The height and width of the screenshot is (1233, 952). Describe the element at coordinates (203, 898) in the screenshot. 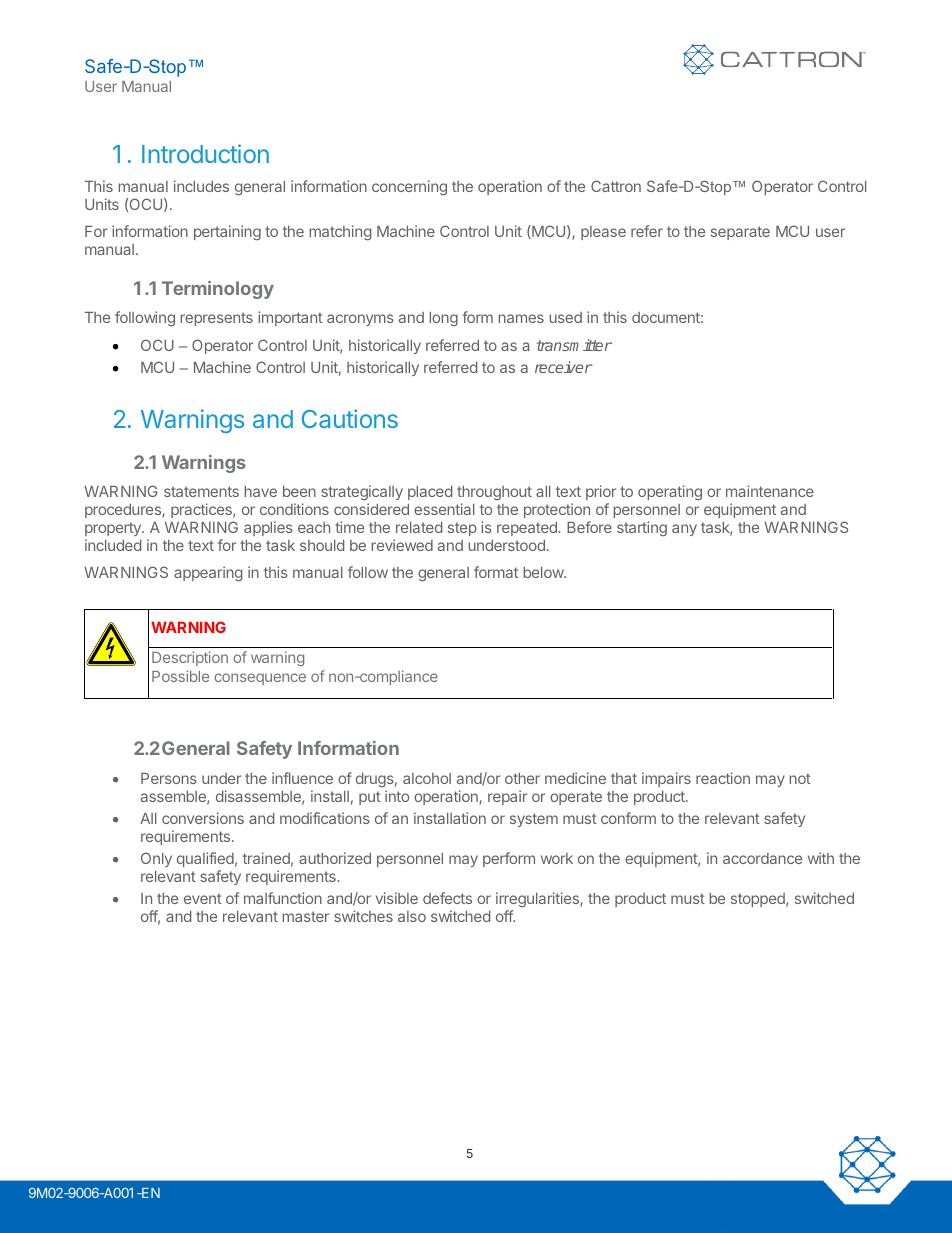

I see `event` at that location.
